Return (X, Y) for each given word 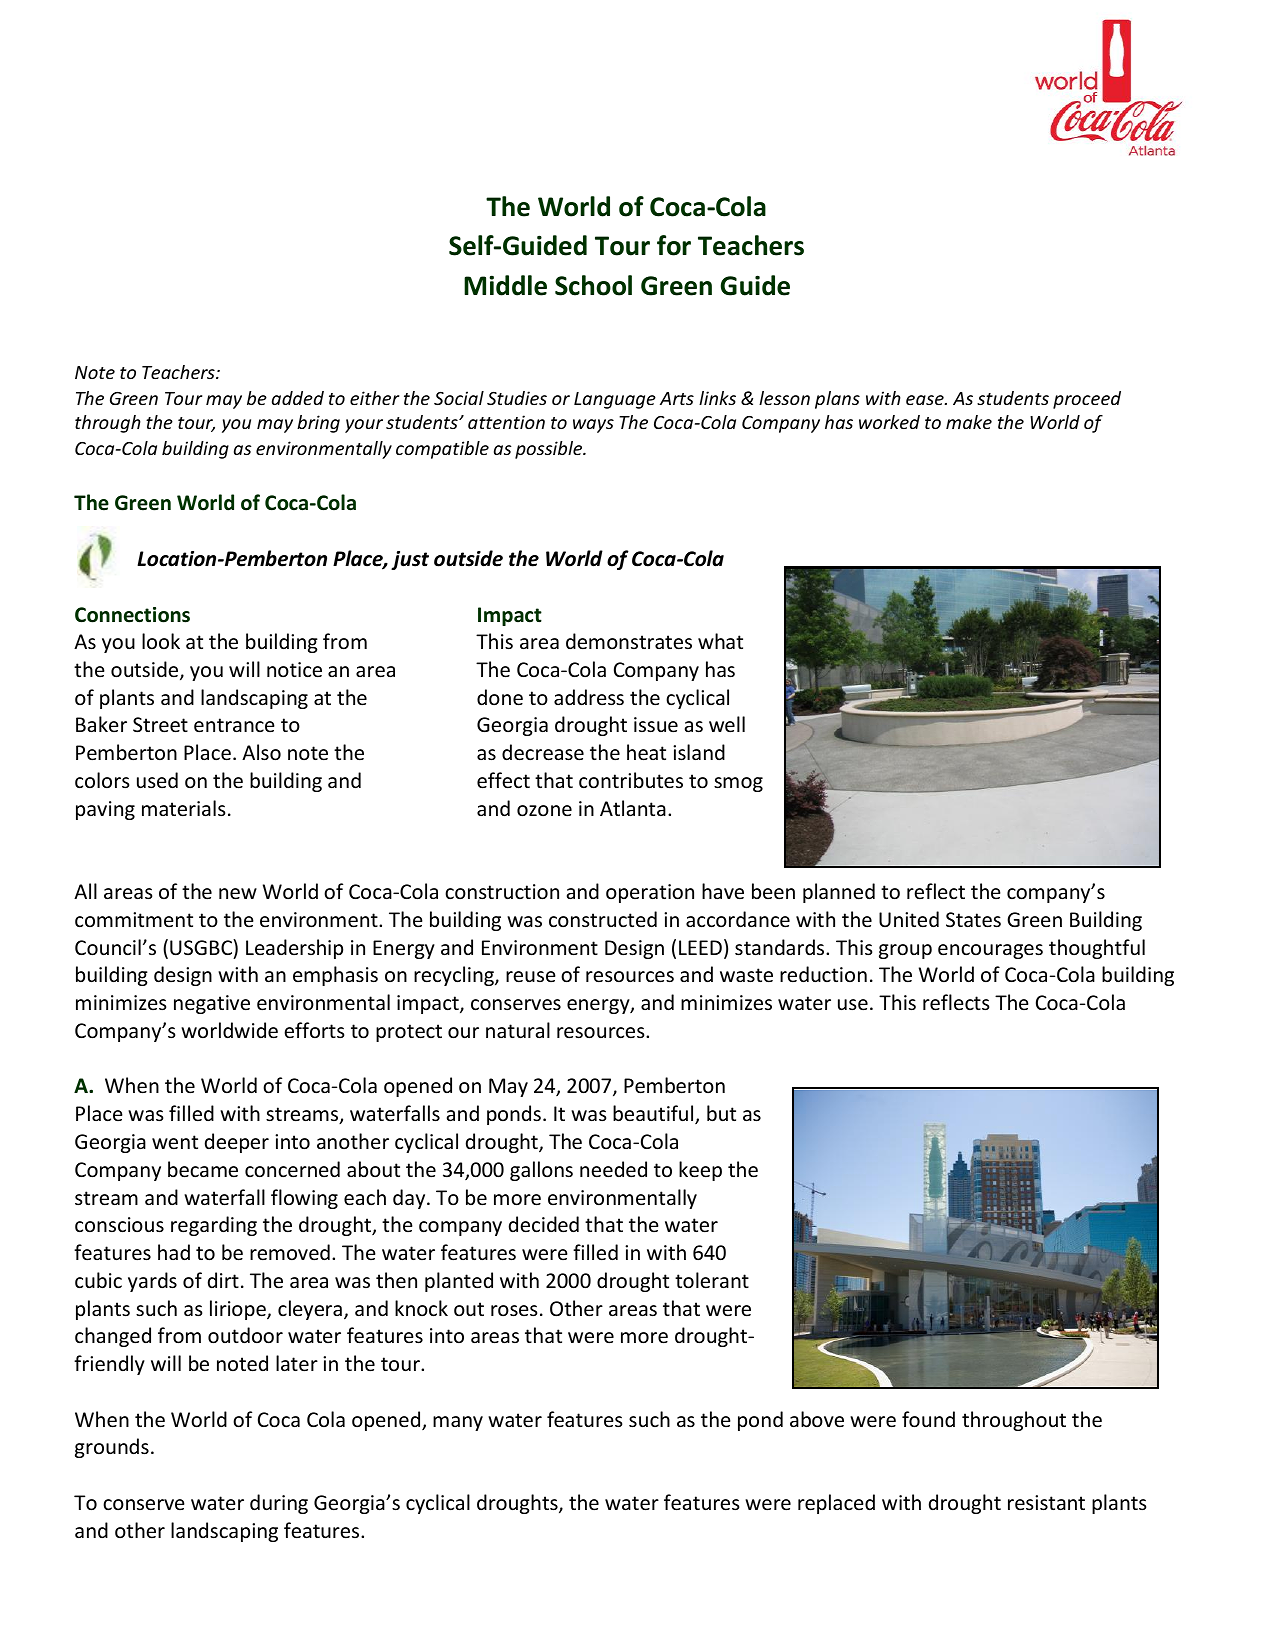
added (298, 398)
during (279, 1504)
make (969, 422)
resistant (1046, 1503)
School (593, 285)
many (458, 1423)
